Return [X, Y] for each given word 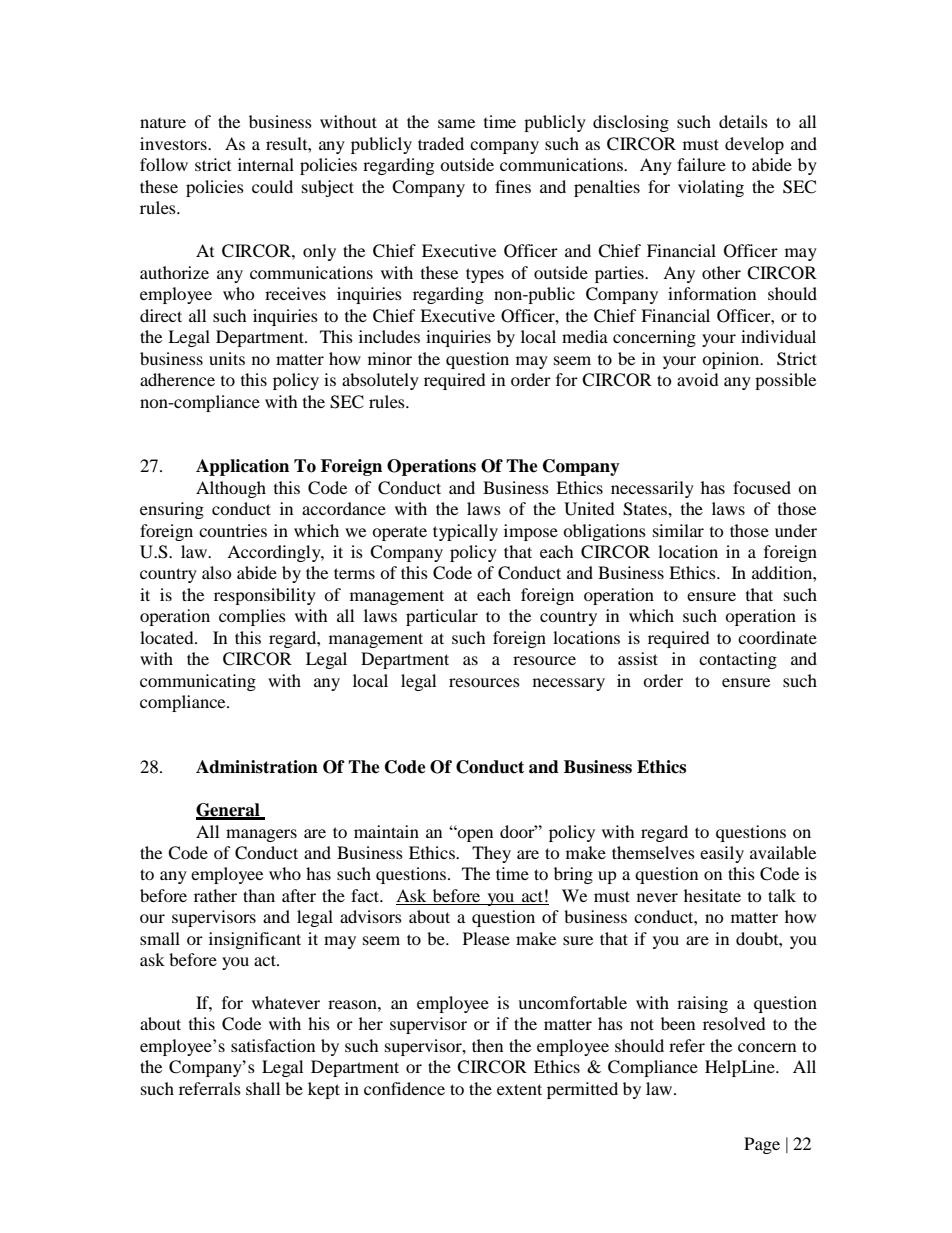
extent [519, 1089]
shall [263, 1088]
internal [266, 164]
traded [441, 143]
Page [762, 1145]
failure [701, 164]
